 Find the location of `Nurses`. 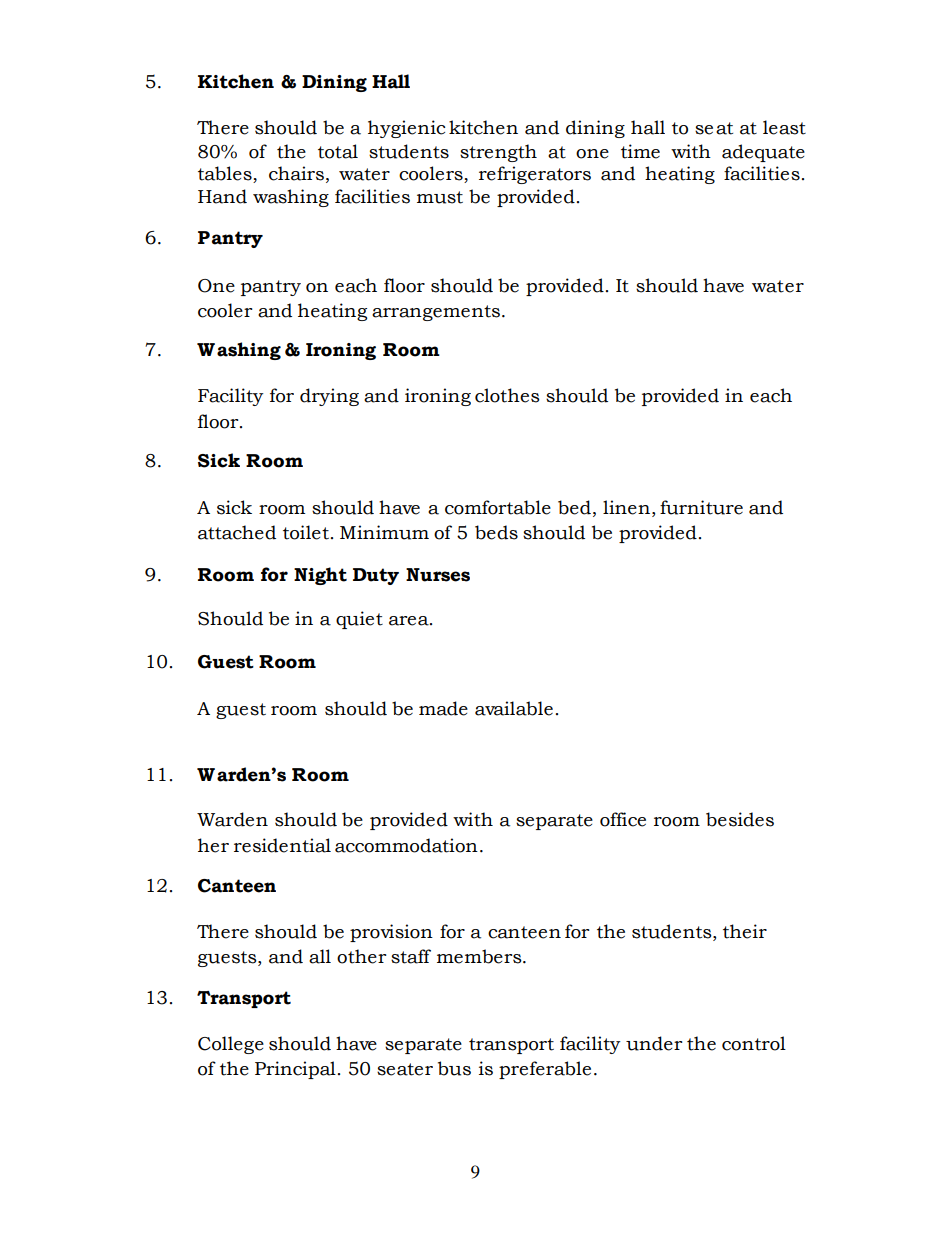

Nurses is located at coordinates (438, 575).
